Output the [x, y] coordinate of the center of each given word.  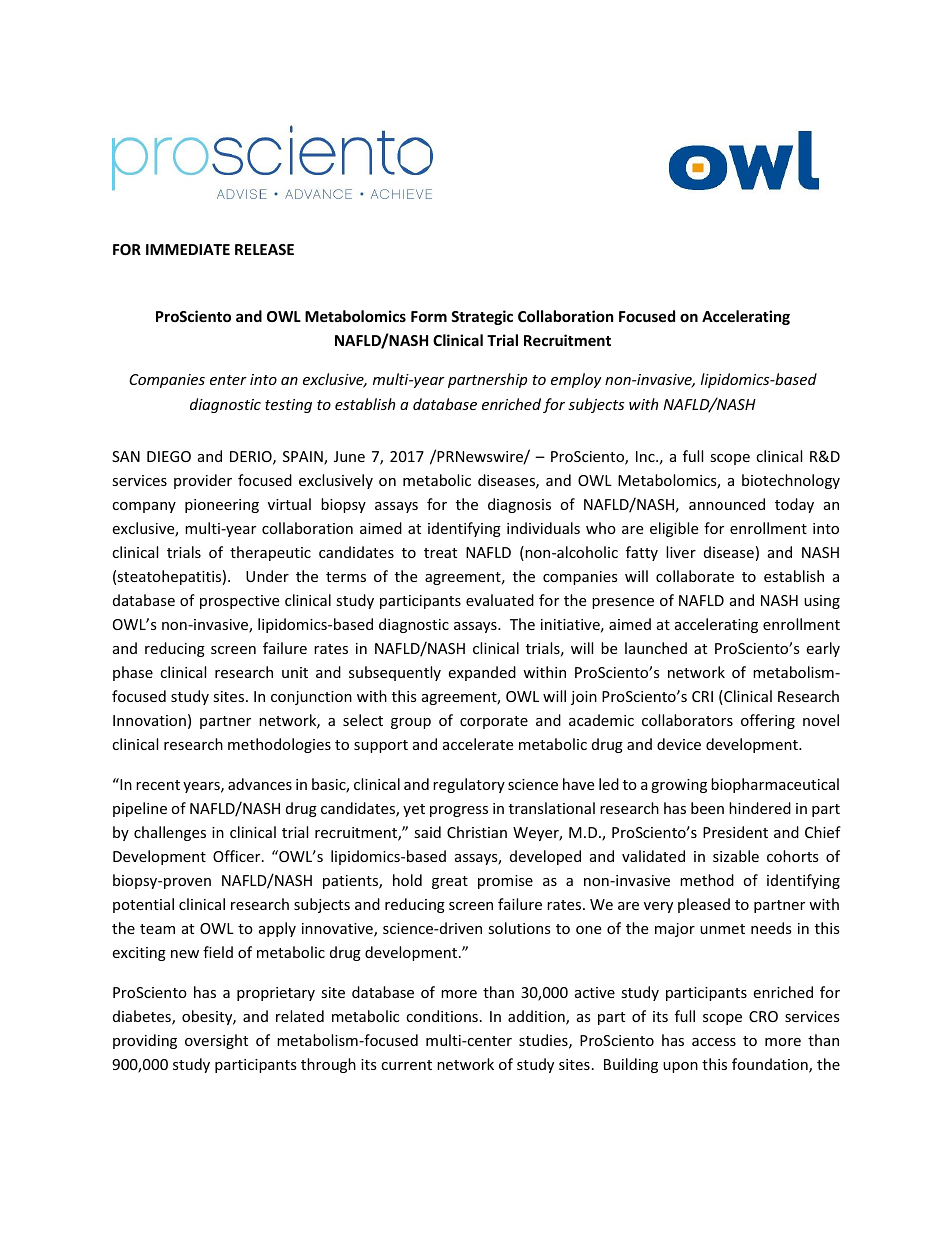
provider [203, 481]
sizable [736, 856]
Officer [238, 856]
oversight [216, 1041]
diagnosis [519, 505]
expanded [482, 673]
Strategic [482, 317]
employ [576, 380]
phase [133, 673]
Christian [477, 832]
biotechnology [791, 481]
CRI [702, 696]
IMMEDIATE [188, 249]
